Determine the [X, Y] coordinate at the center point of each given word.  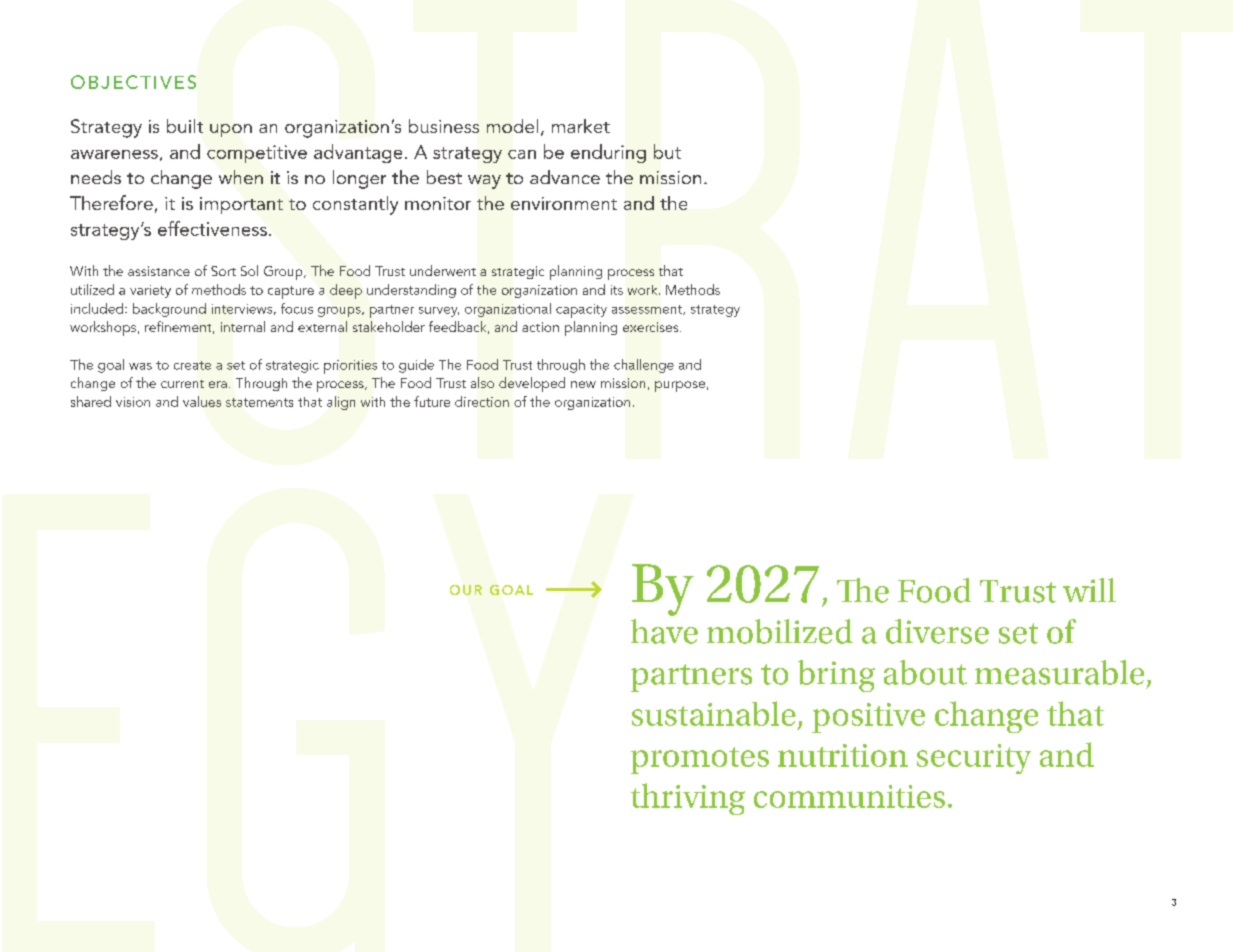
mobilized [780, 631]
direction [482, 401]
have [664, 631]
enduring [608, 153]
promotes [700, 760]
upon [231, 130]
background [169, 310]
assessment [648, 310]
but [667, 151]
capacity [581, 311]
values [202, 401]
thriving [688, 799]
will [1089, 590]
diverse [937, 631]
